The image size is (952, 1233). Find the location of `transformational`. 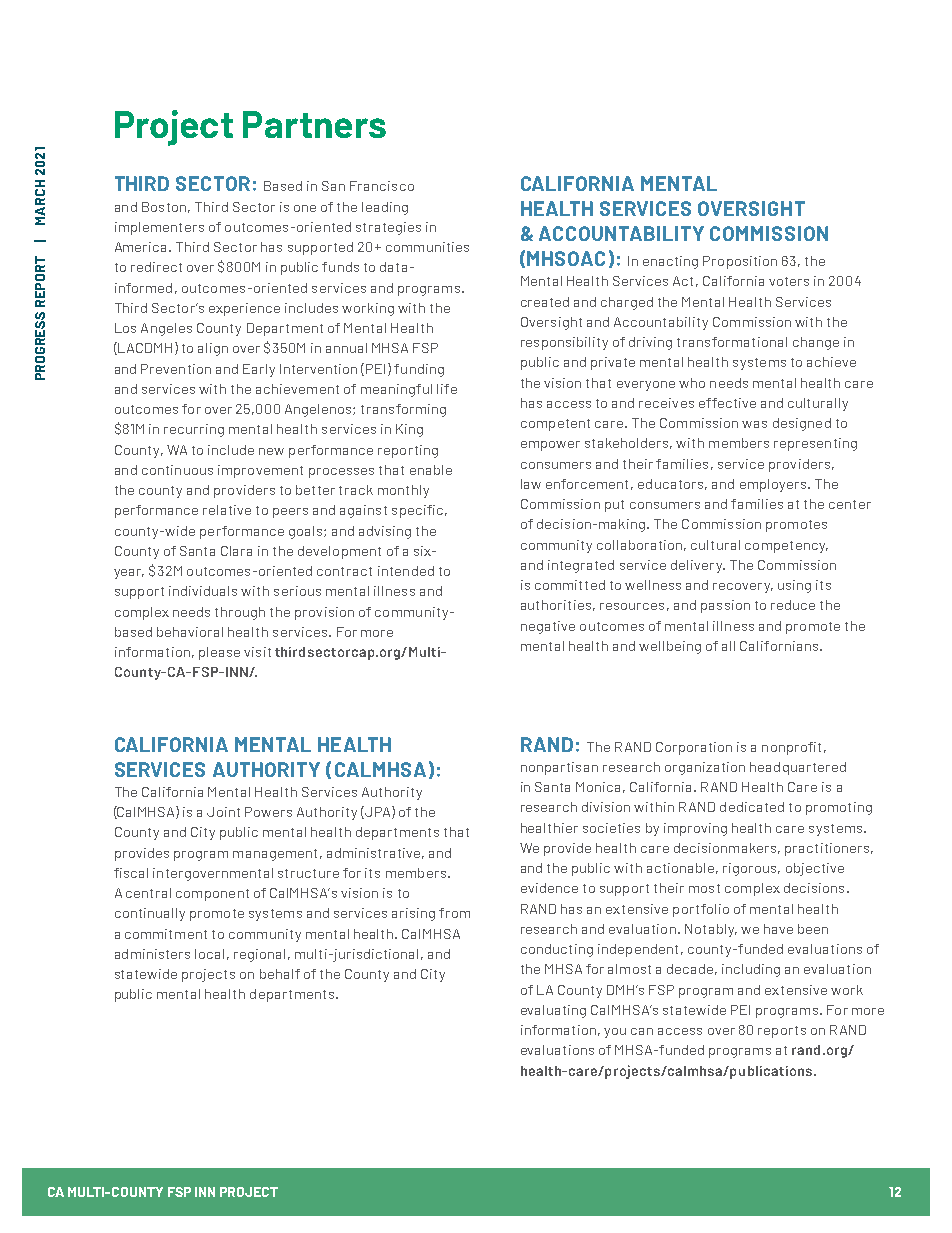

transformational is located at coordinates (732, 342).
